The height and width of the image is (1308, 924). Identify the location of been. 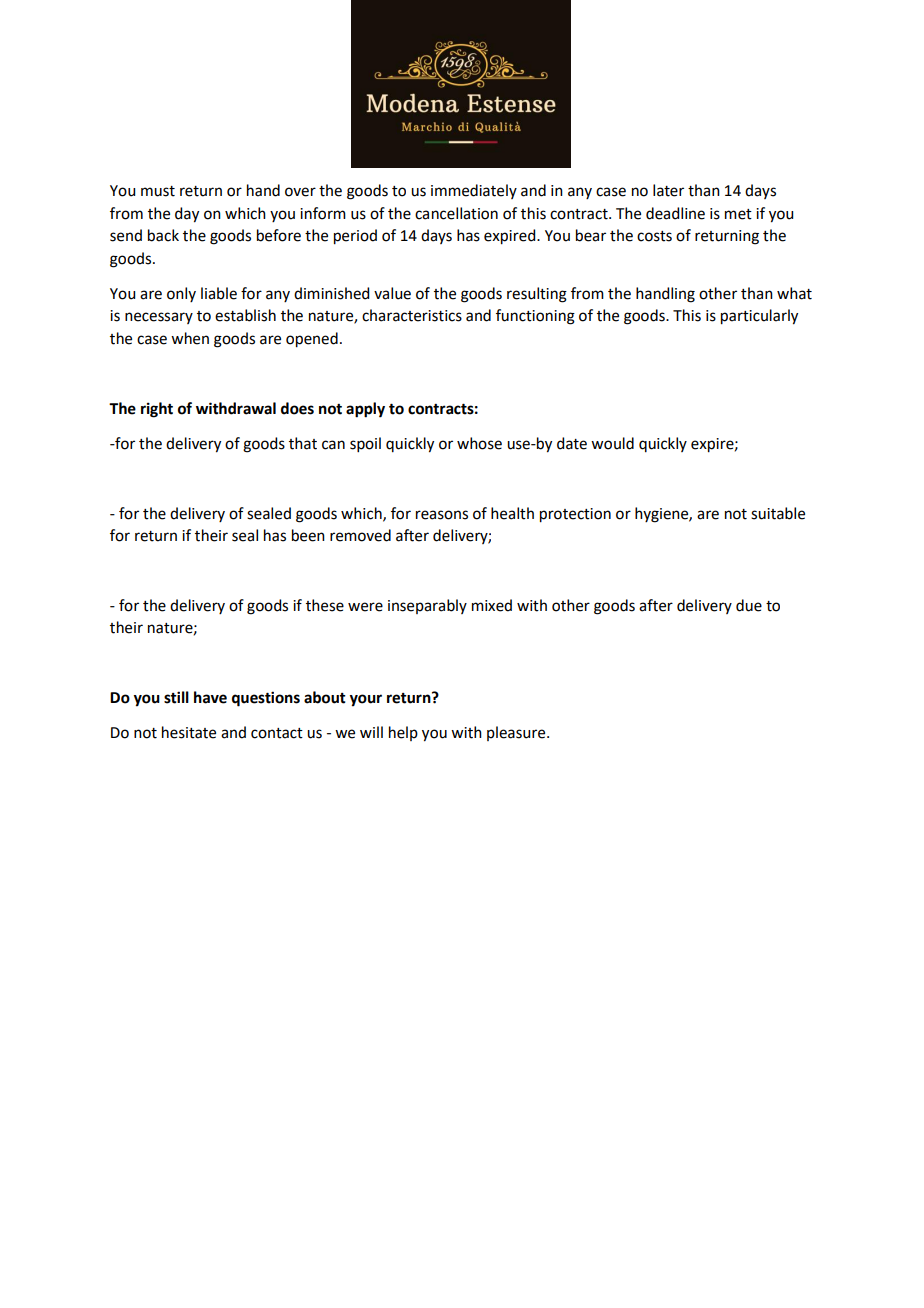
(308, 535).
